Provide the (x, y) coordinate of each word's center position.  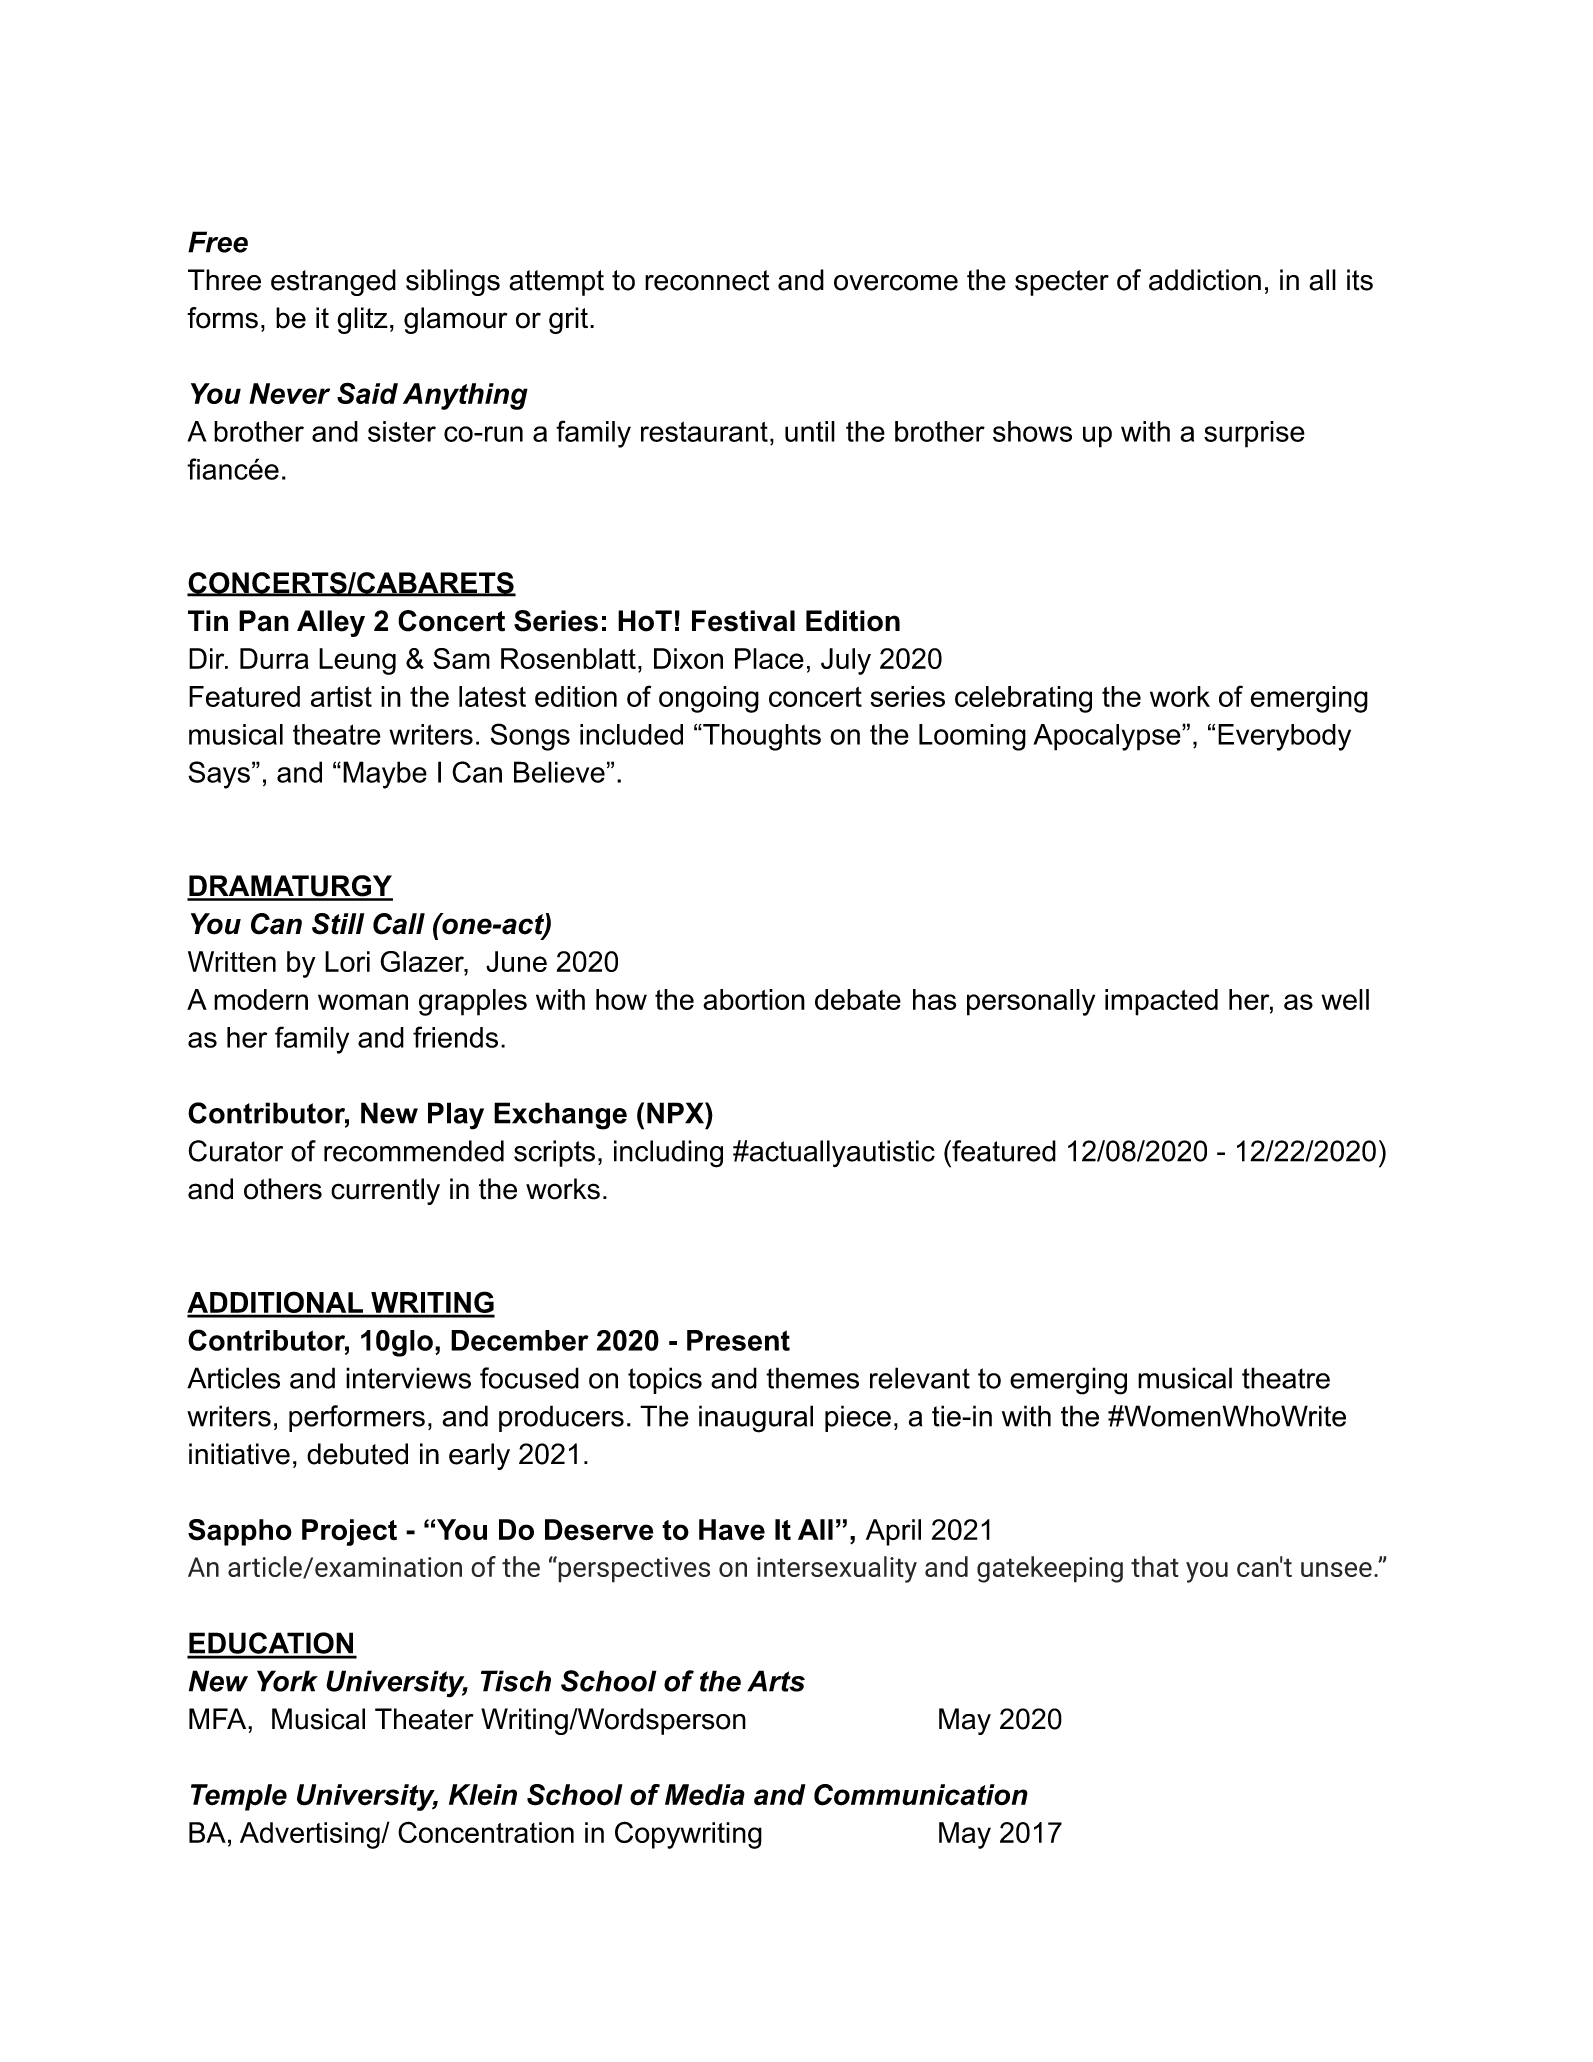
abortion (754, 999)
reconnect (707, 280)
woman (363, 1002)
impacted (1161, 1002)
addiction (1205, 280)
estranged (333, 282)
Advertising (311, 1835)
